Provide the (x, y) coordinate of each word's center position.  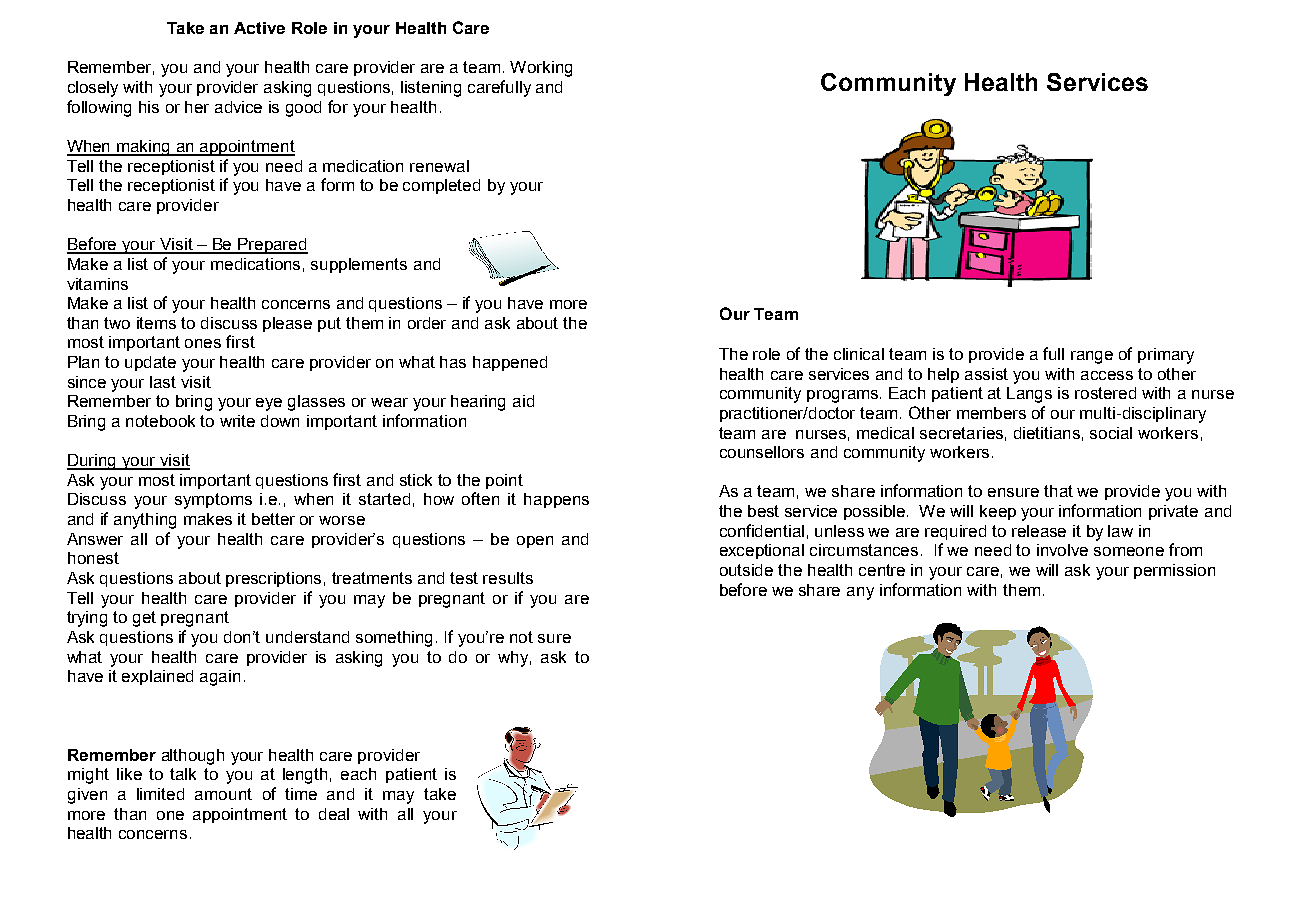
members (991, 413)
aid (523, 401)
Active (259, 28)
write (237, 421)
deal (334, 814)
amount (223, 794)
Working (541, 69)
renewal (439, 166)
